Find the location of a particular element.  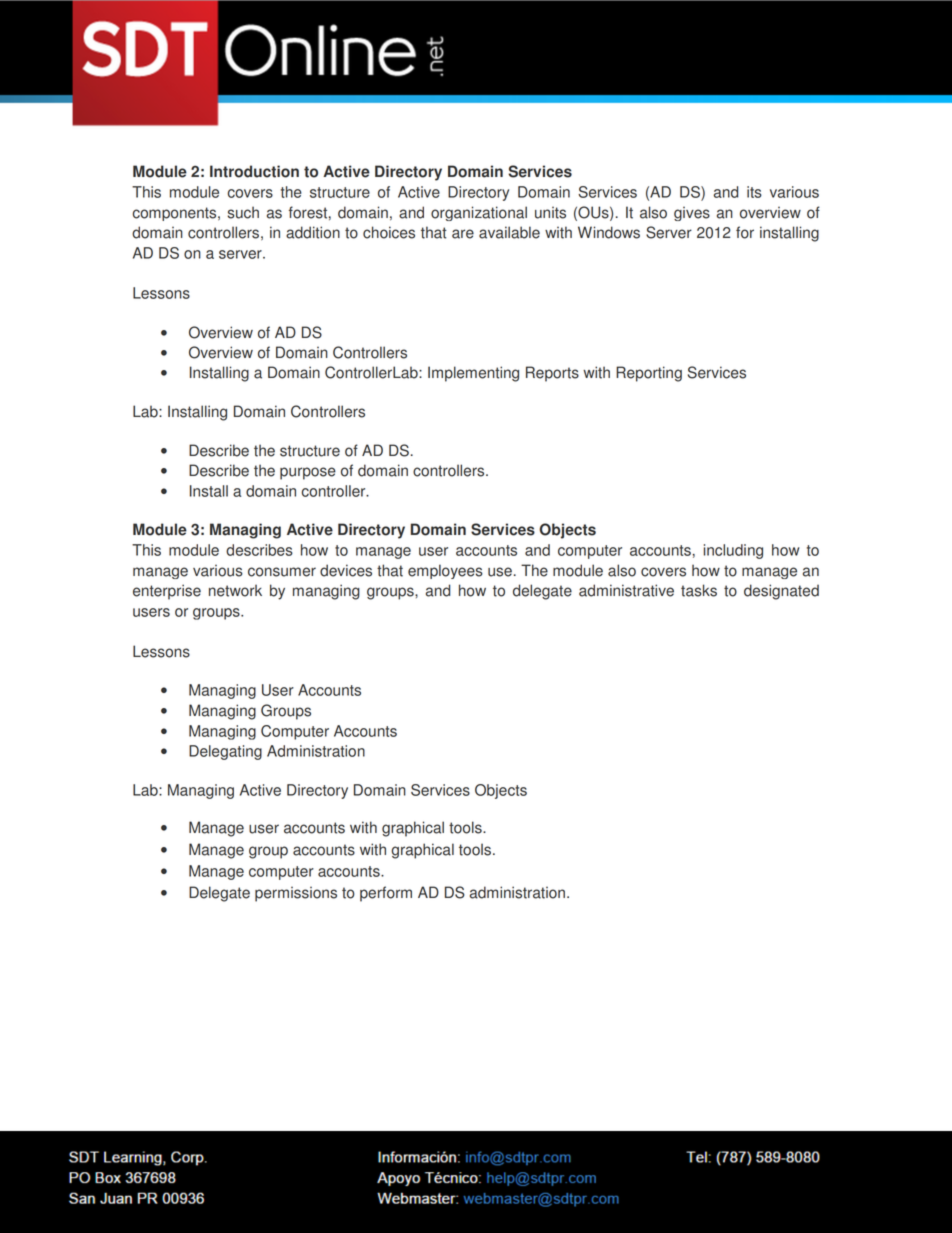

tasks is located at coordinates (699, 590).
